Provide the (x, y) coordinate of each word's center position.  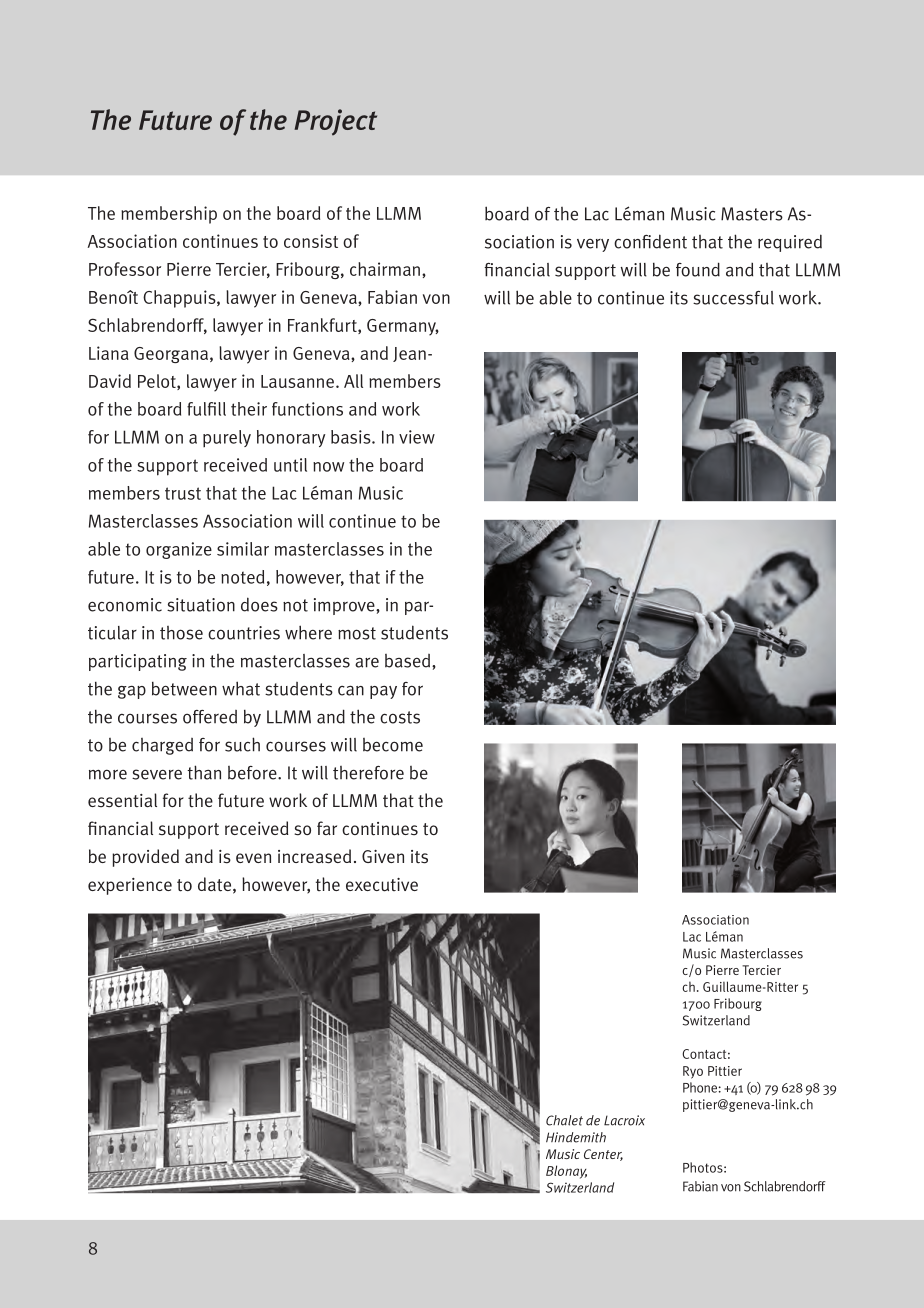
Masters (752, 214)
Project (335, 122)
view (417, 437)
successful (733, 298)
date (214, 884)
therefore (368, 773)
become (393, 745)
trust (183, 493)
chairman (385, 269)
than (204, 772)
